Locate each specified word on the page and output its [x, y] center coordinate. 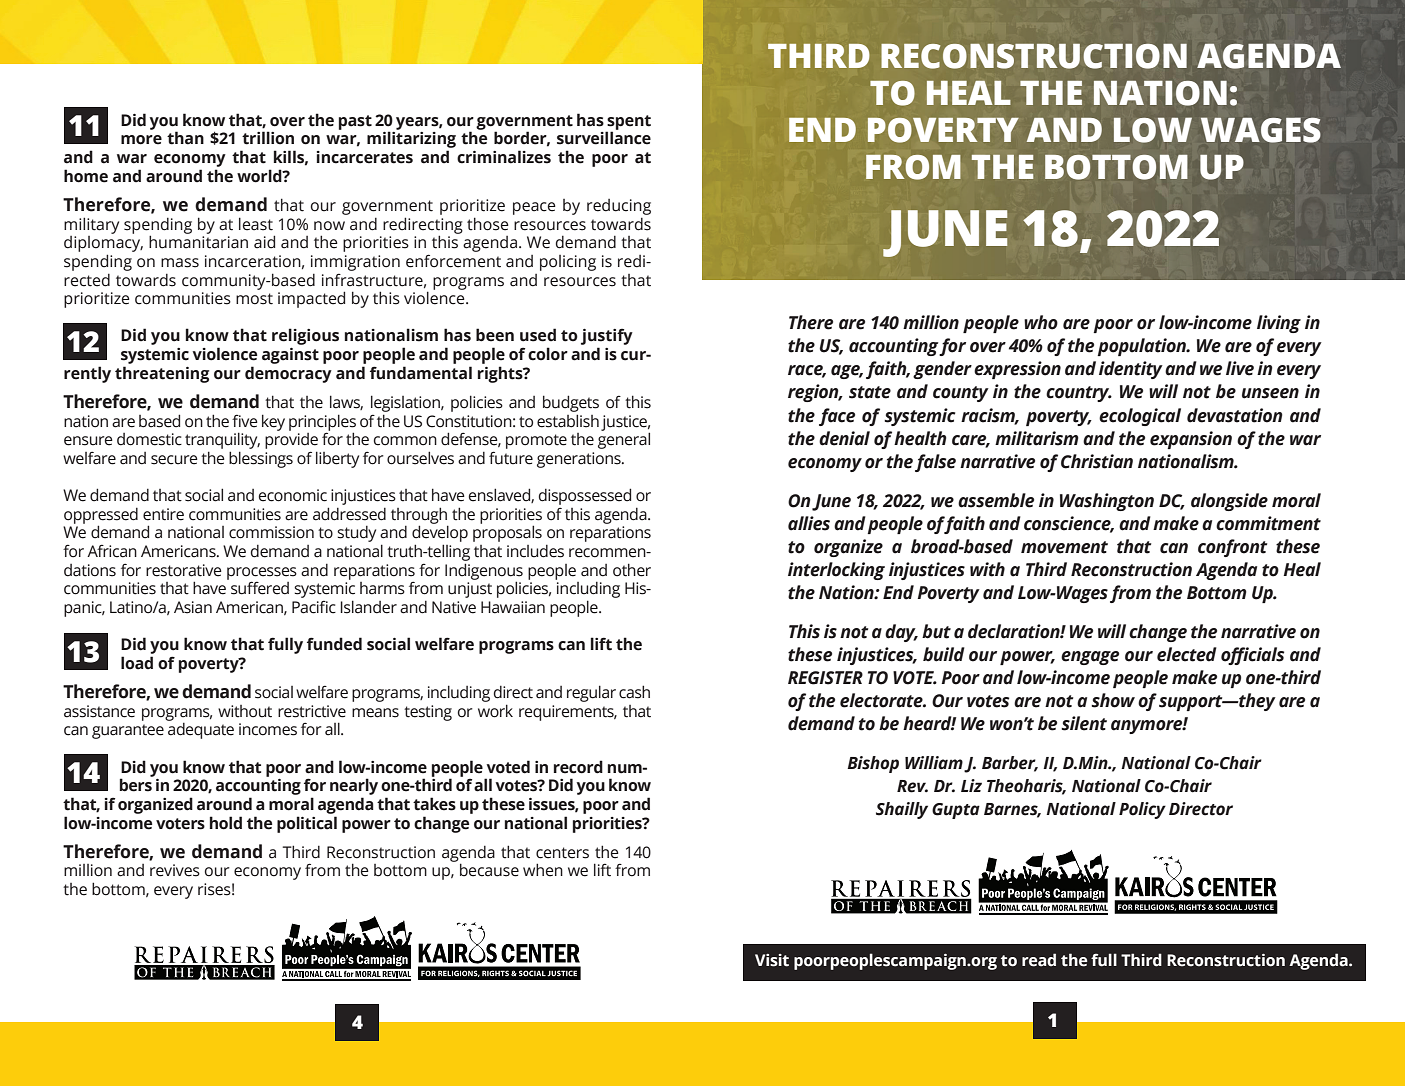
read [1039, 960]
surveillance [604, 138]
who [1041, 322]
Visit [772, 960]
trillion [268, 138]
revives [175, 870]
